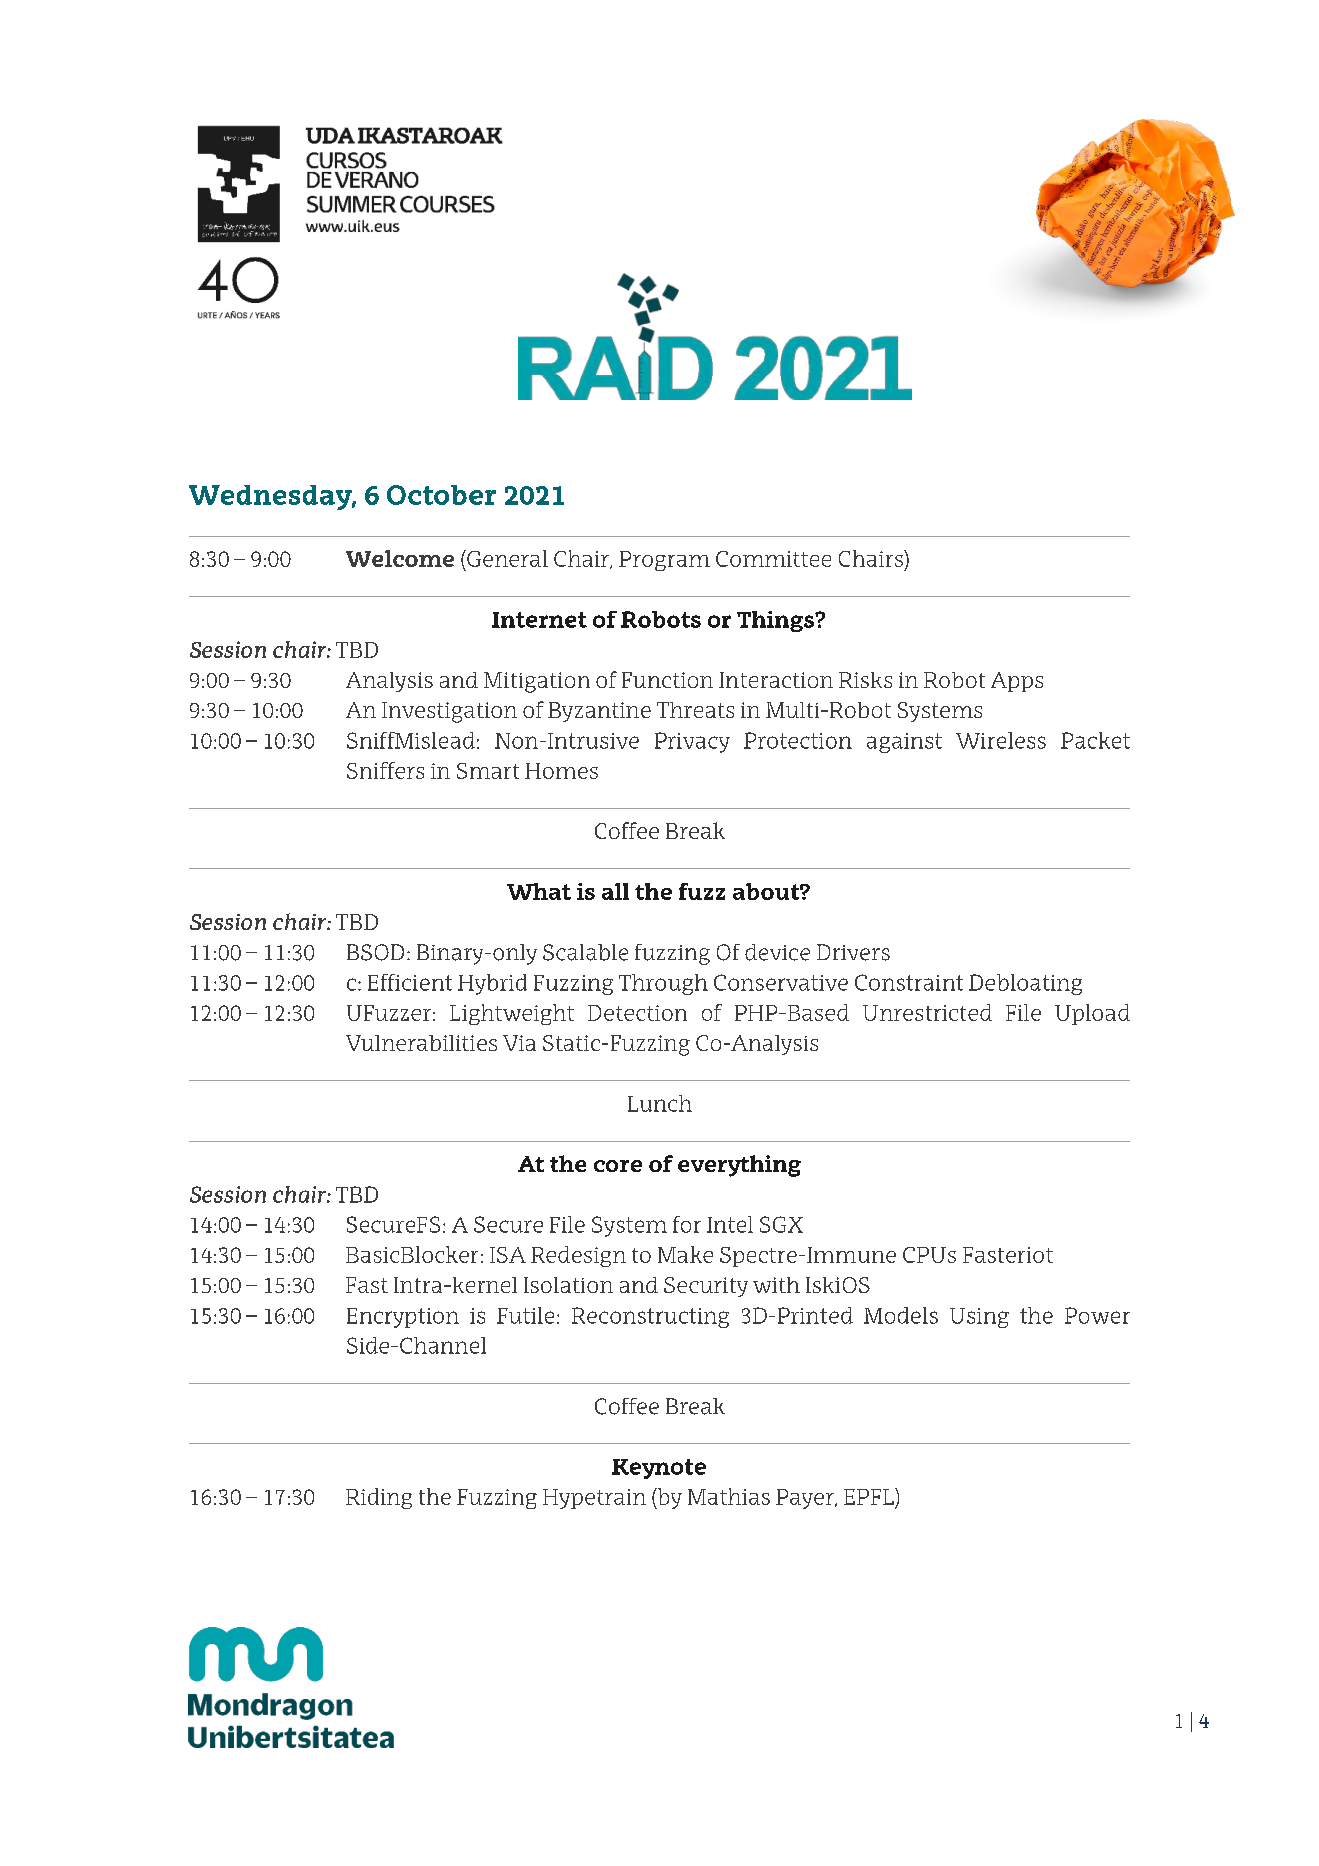  I want to click on Wireless, so click(1001, 740).
